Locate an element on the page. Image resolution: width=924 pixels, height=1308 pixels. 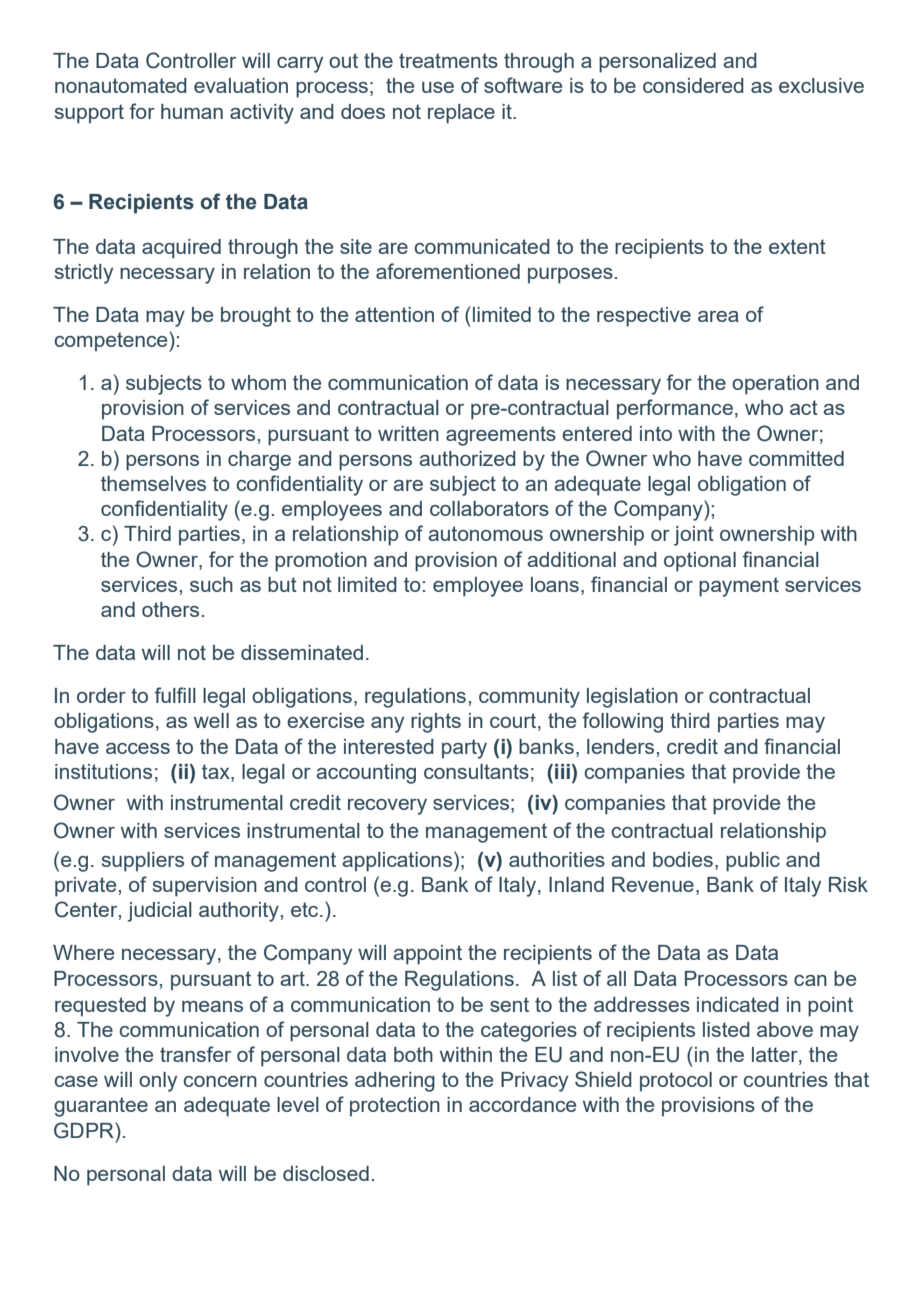
protocol is located at coordinates (676, 1082).
